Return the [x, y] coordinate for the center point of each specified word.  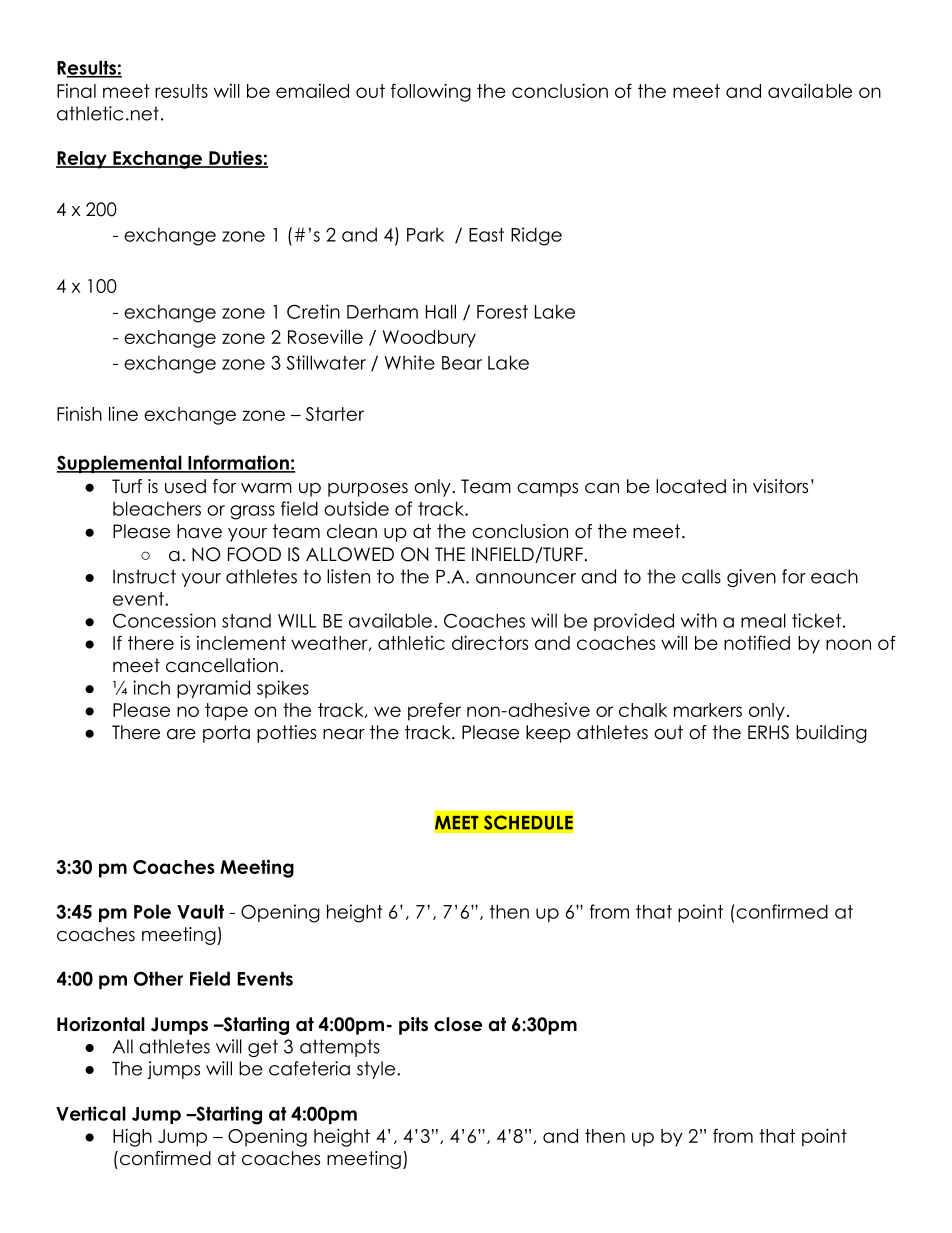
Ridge [536, 236]
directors [490, 642]
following [431, 92]
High [132, 1137]
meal [763, 620]
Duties [235, 159]
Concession [164, 620]
